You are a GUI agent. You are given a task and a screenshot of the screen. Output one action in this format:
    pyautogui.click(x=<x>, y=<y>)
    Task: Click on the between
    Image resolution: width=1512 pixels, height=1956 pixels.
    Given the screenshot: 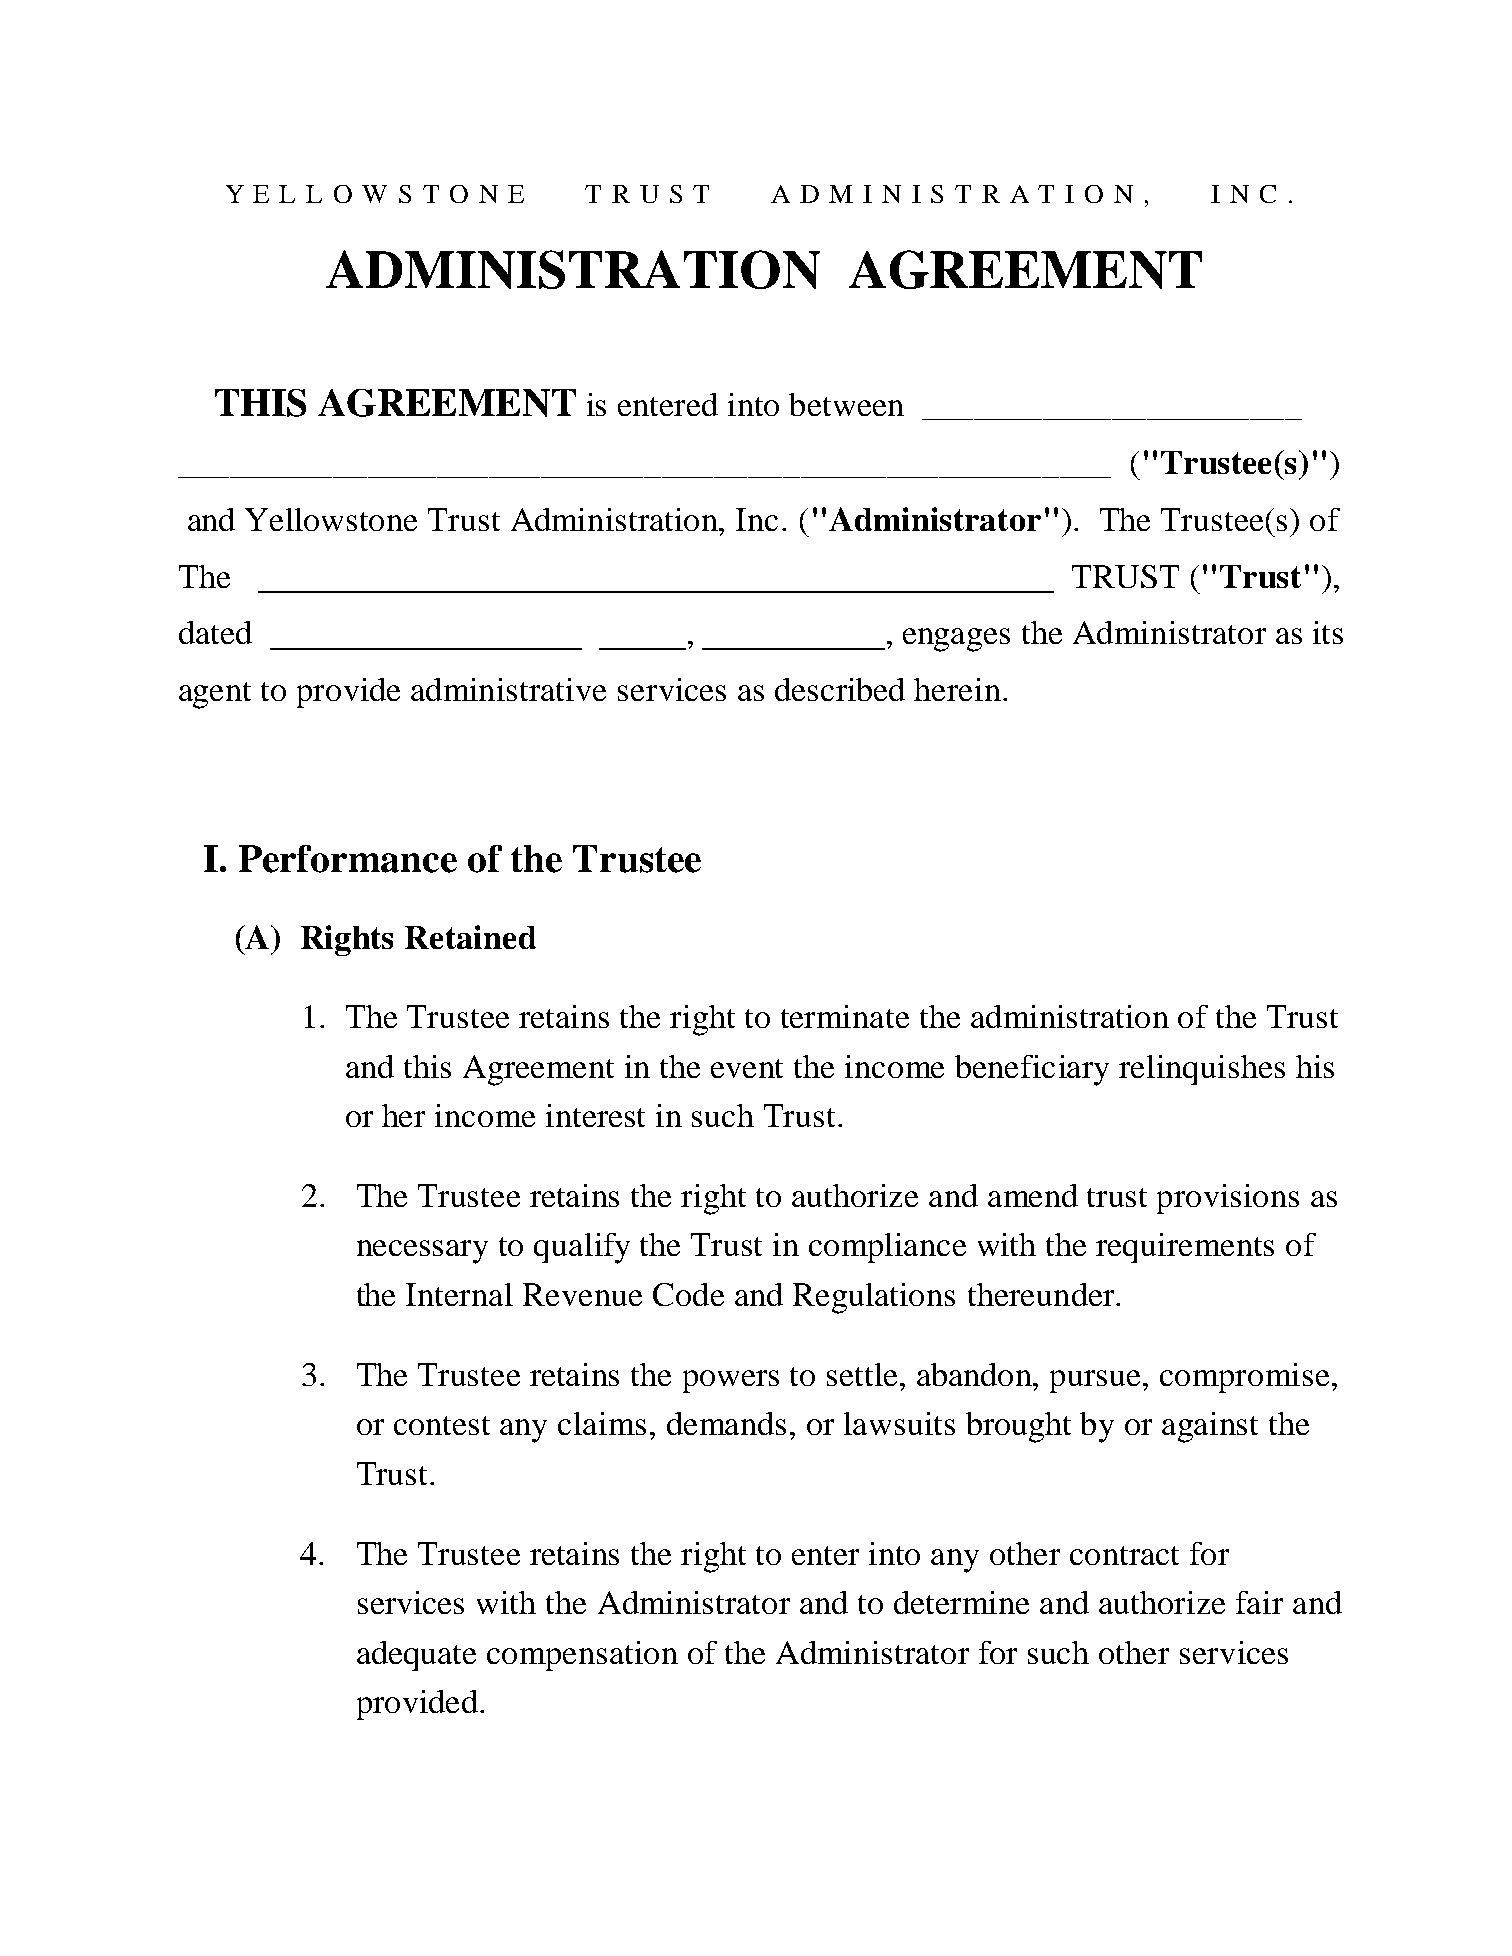 What is the action you would take?
    pyautogui.click(x=846, y=404)
